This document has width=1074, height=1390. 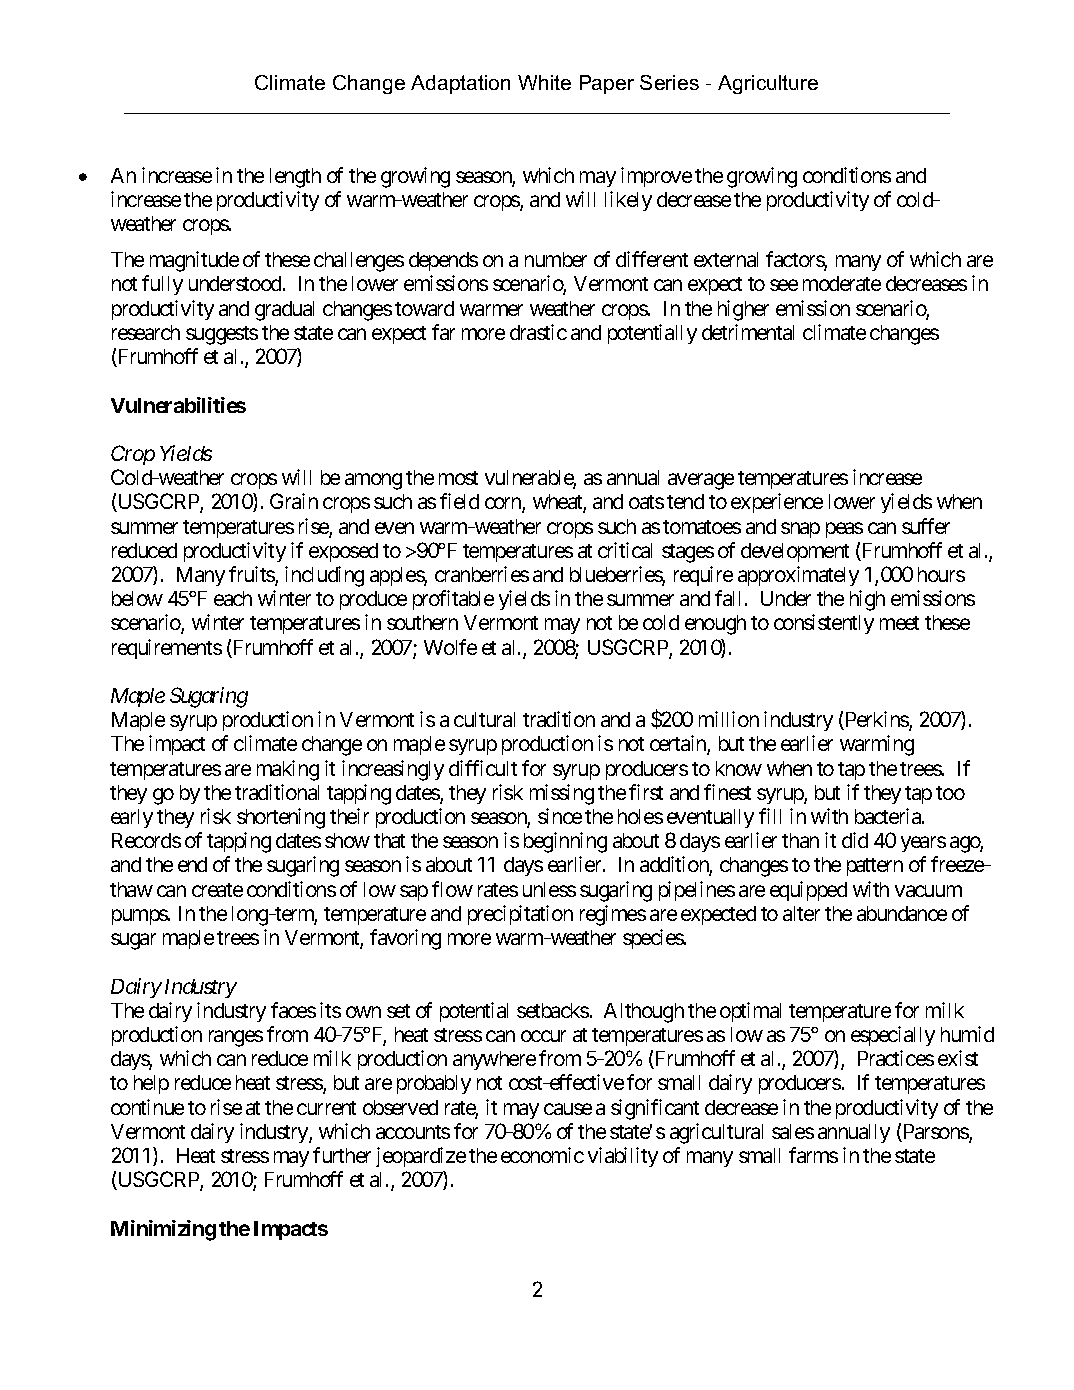 I want to click on White, so click(x=544, y=82).
